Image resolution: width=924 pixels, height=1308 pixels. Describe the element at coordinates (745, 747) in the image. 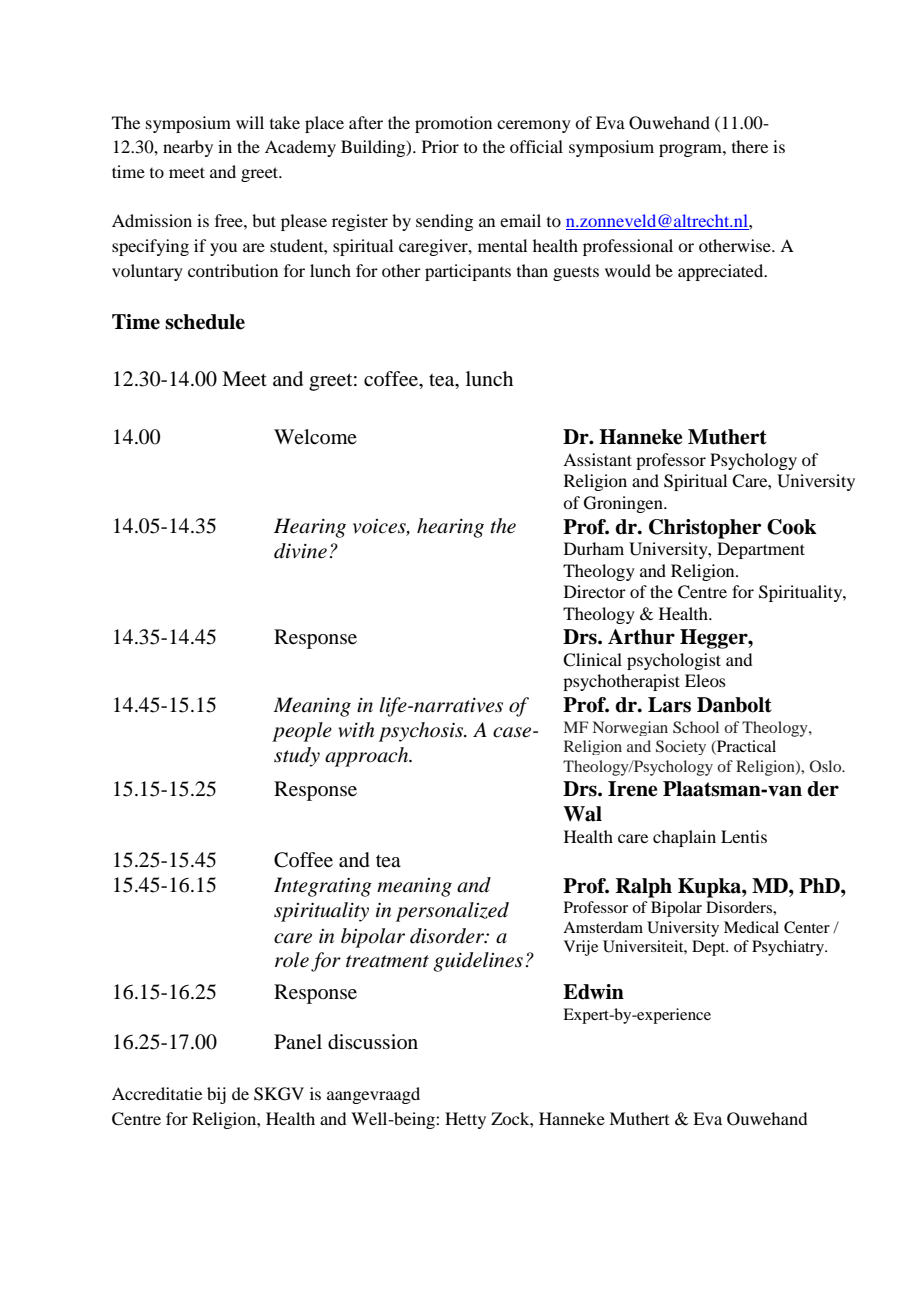

I see `Practical` at that location.
